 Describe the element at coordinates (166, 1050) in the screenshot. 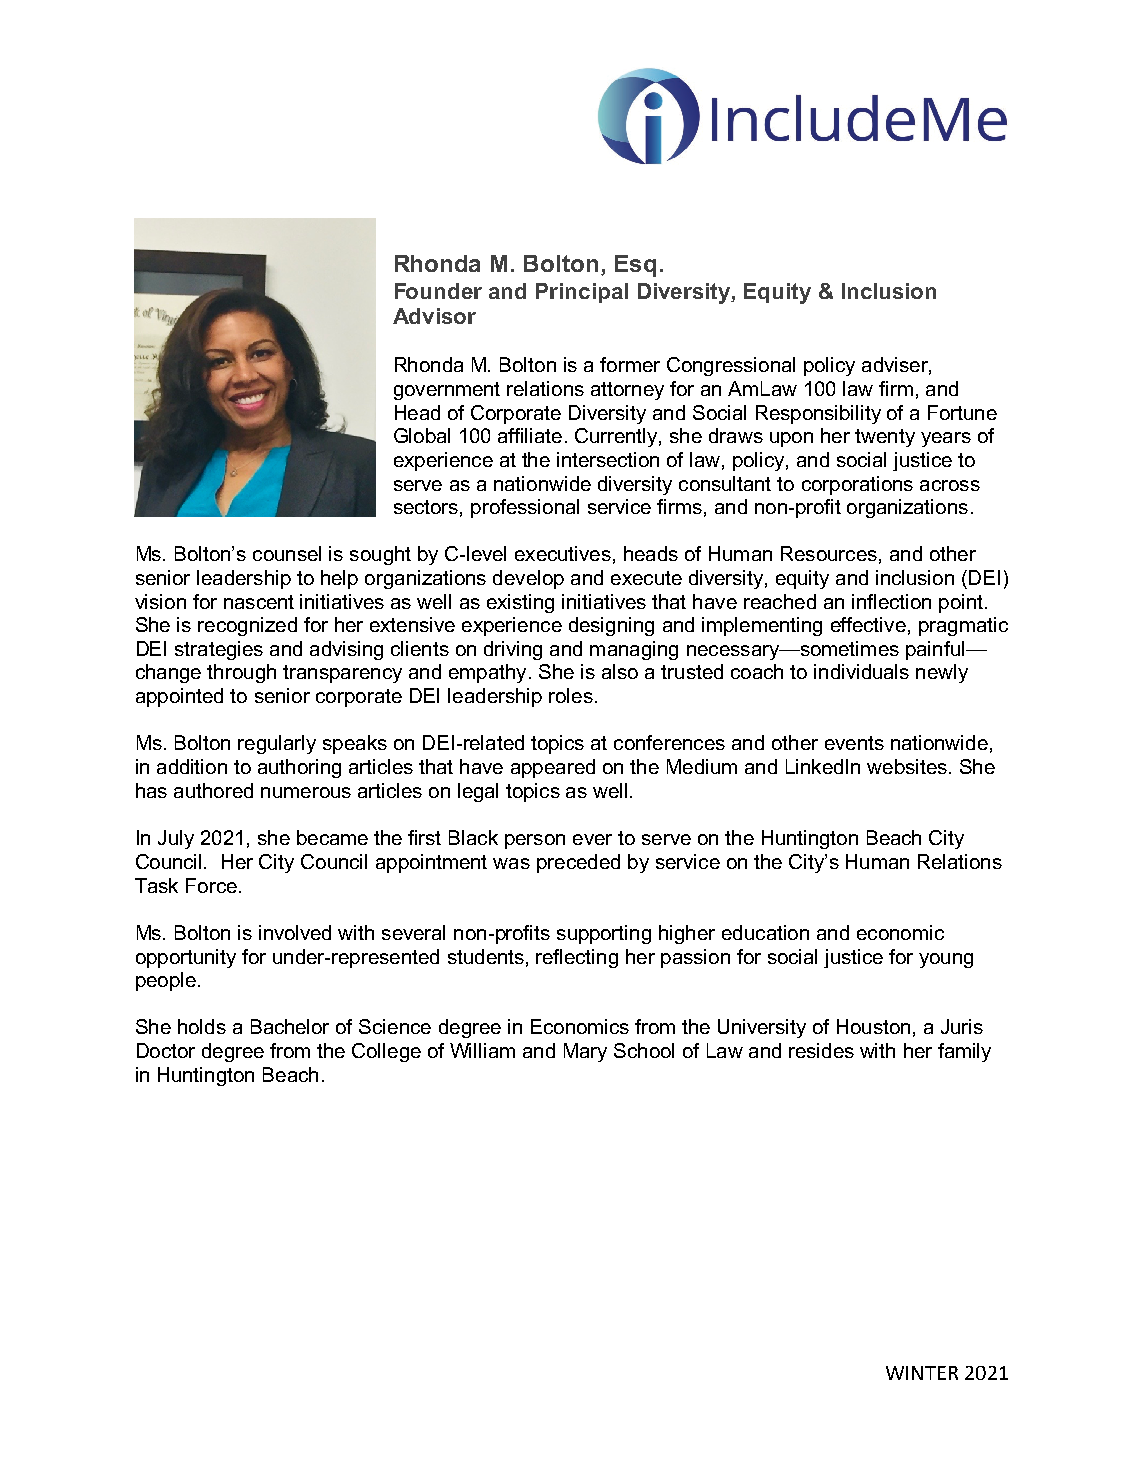

I see `Doctor` at that location.
